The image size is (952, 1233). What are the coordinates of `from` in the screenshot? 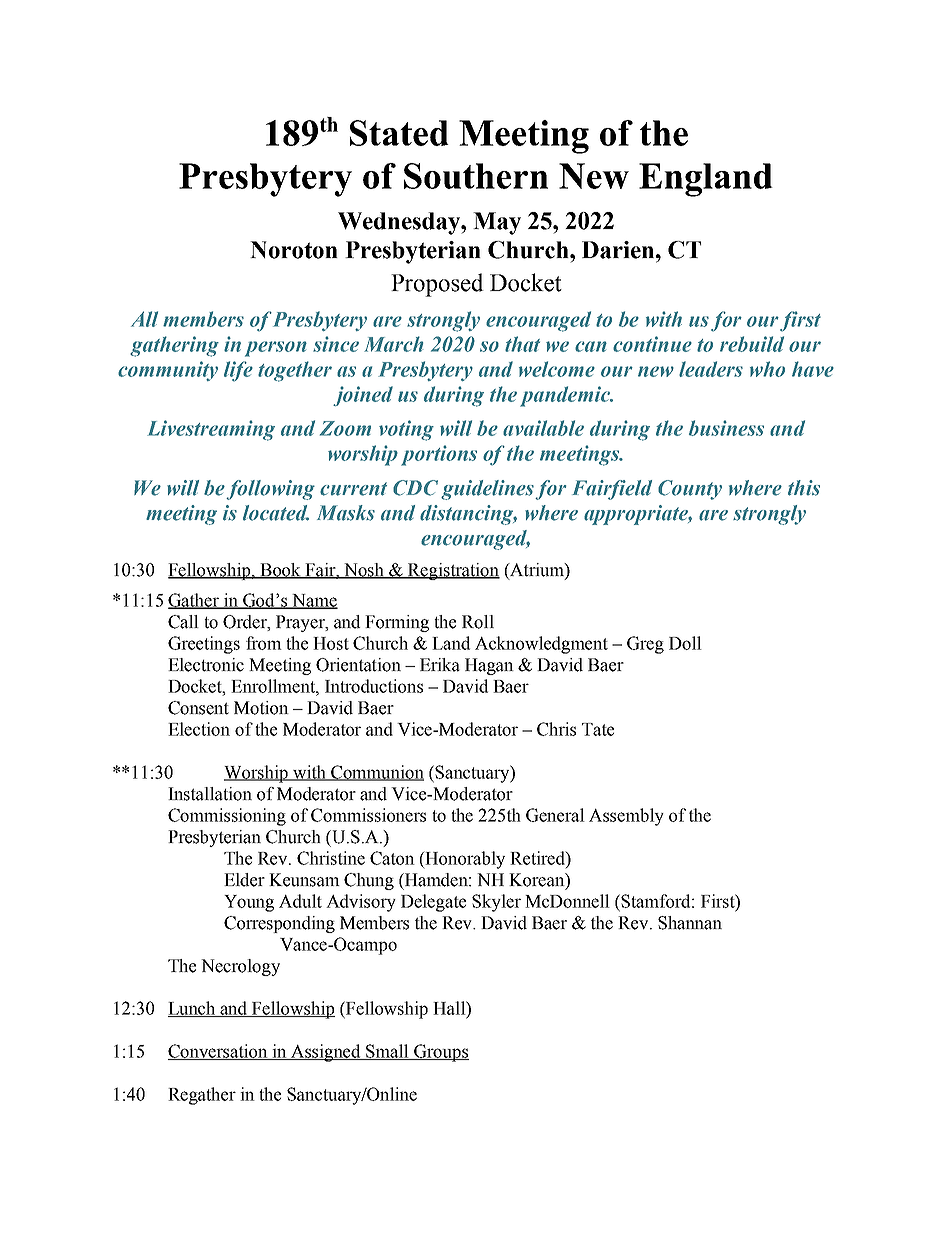 It's located at (264, 643).
